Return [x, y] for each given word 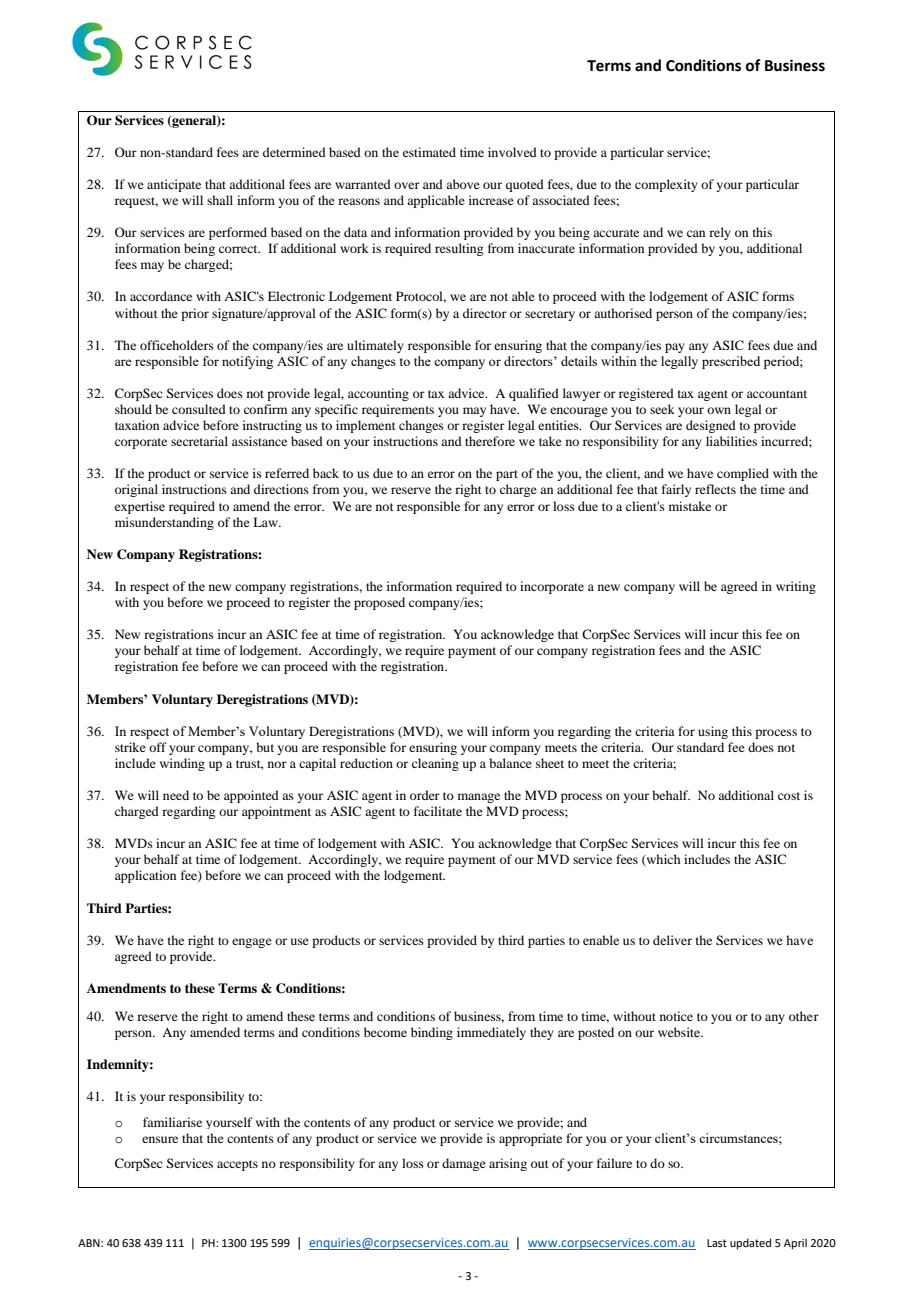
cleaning [435, 764]
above [463, 184]
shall [220, 200]
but [265, 747]
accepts [237, 1165]
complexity [666, 185]
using [713, 732]
